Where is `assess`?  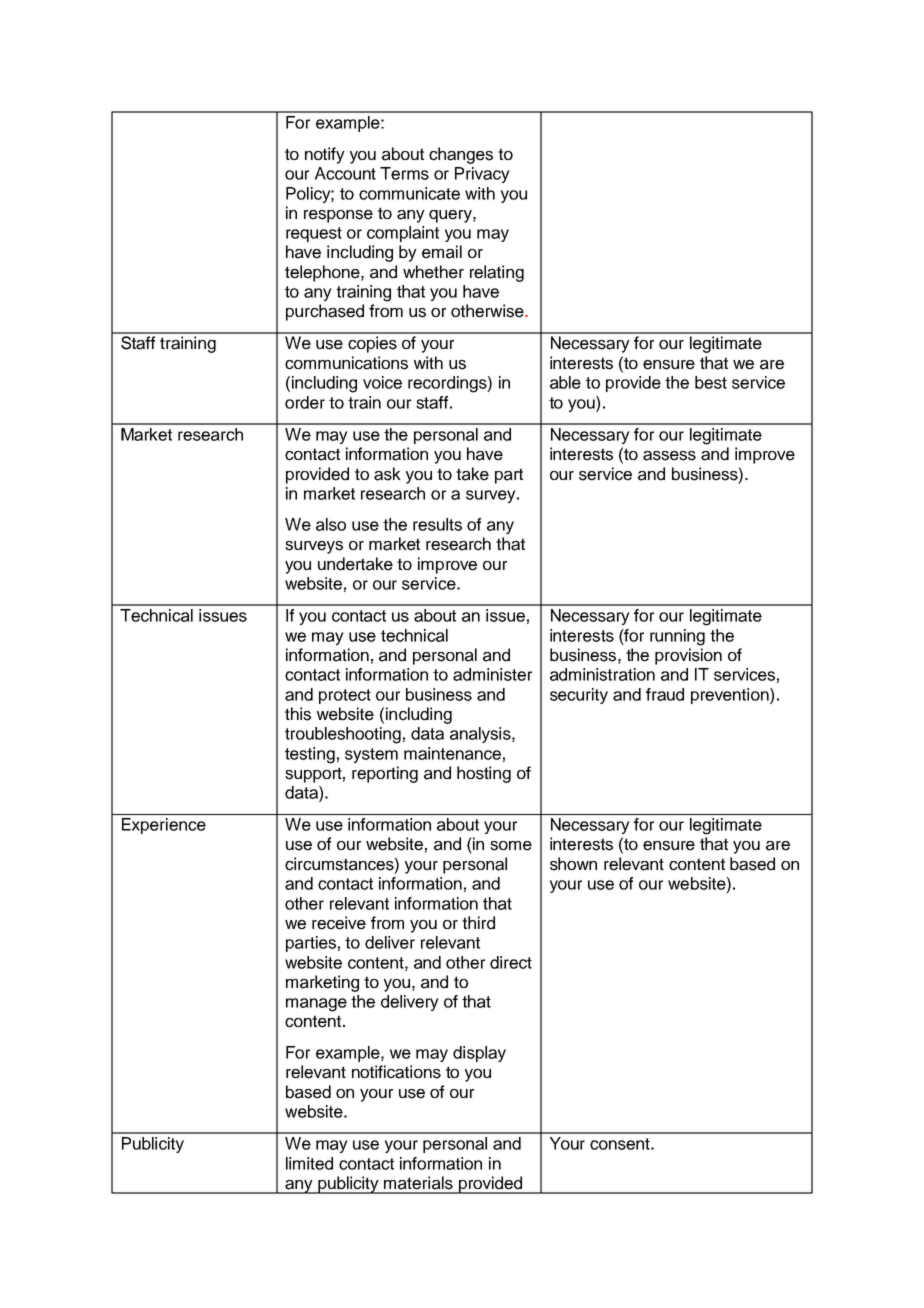
assess is located at coordinates (669, 456).
